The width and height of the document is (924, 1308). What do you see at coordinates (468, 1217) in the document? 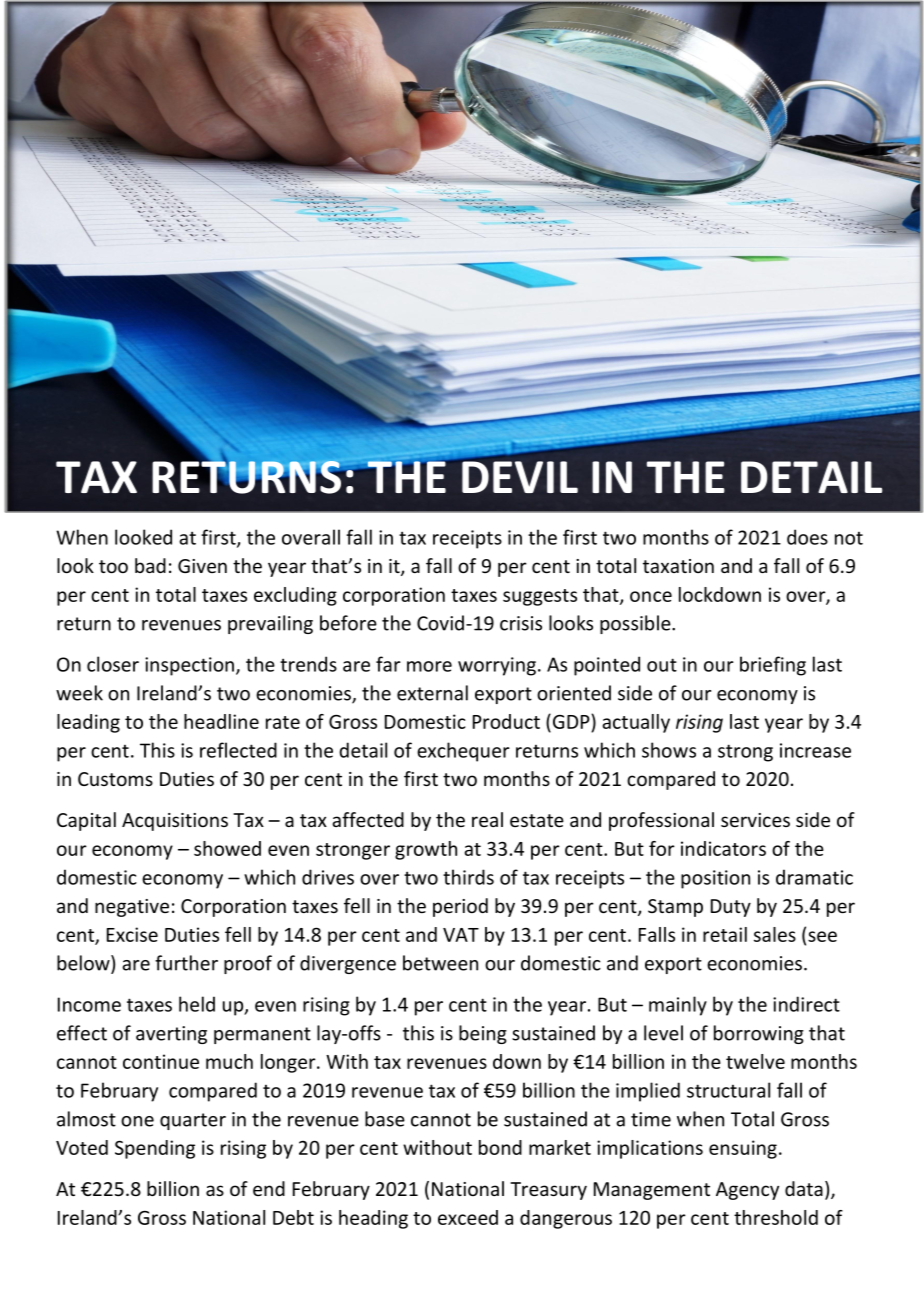
I see `exceed` at bounding box center [468, 1217].
